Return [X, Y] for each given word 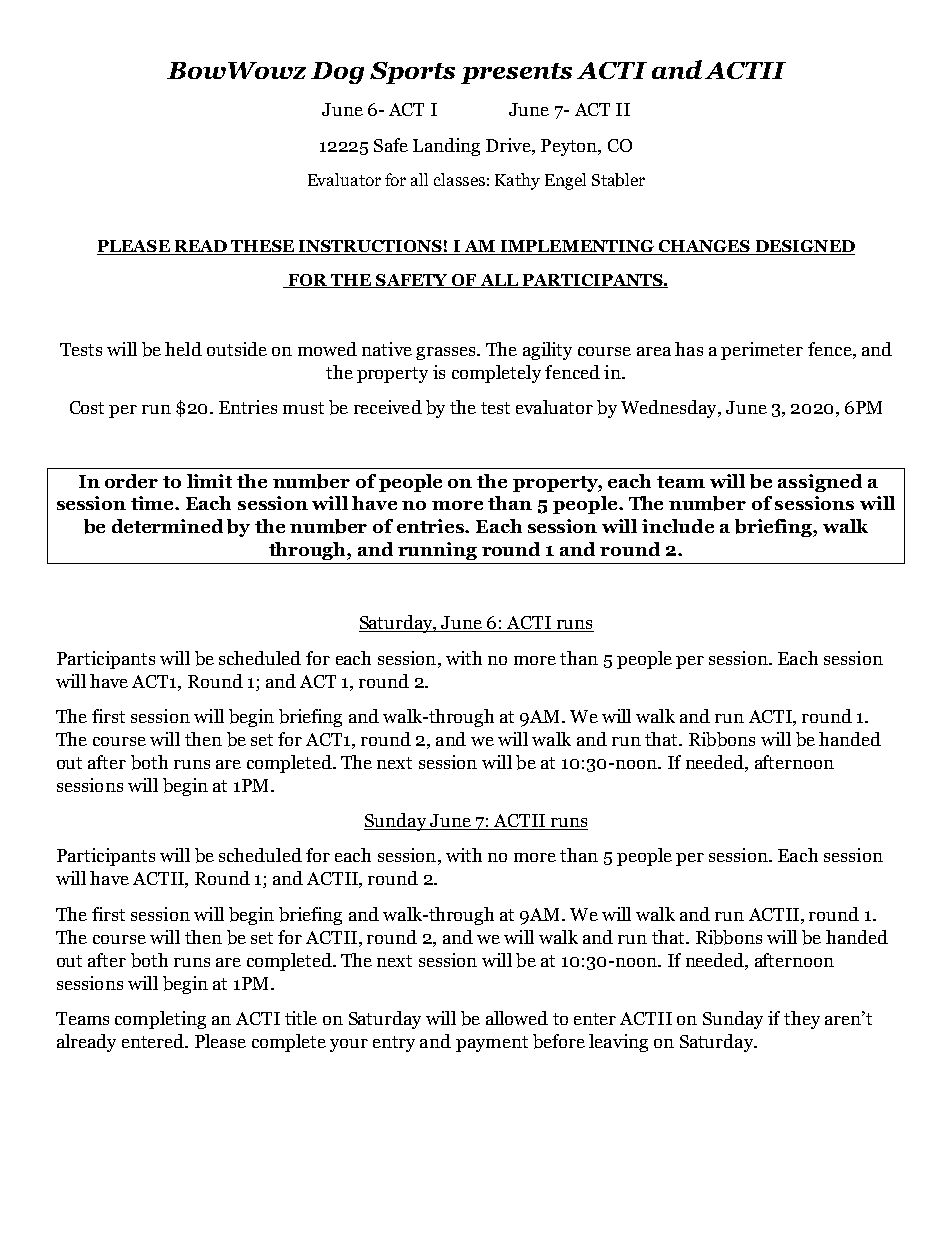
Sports [412, 73]
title [301, 1018]
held [183, 349]
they [802, 1020]
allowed [517, 1018]
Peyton [570, 147]
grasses [447, 353]
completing [160, 1020]
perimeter [762, 351]
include [678, 526]
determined [167, 526]
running [437, 551]
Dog [337, 73]
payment [492, 1044]
